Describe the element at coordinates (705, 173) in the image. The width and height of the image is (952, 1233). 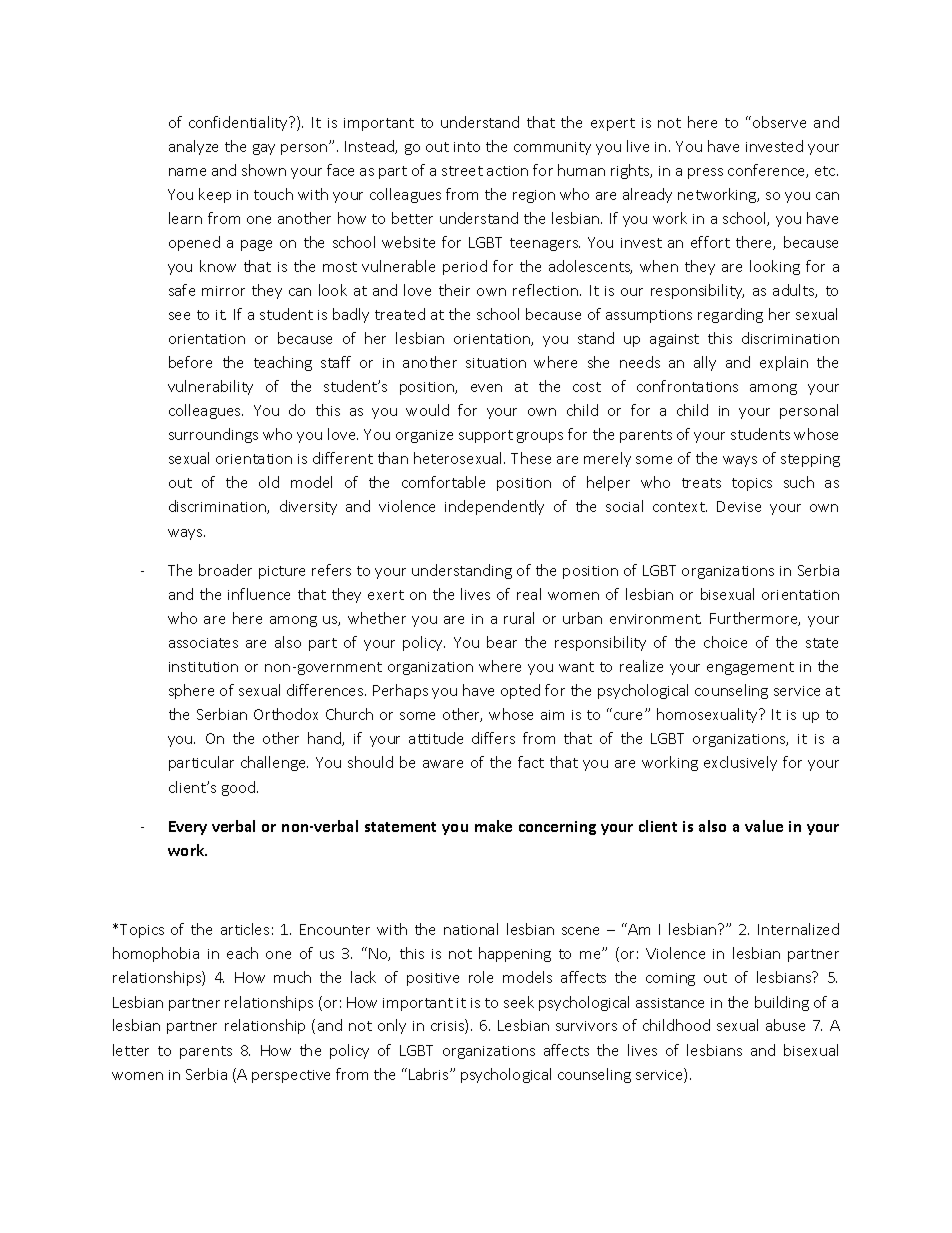
I see `press` at that location.
